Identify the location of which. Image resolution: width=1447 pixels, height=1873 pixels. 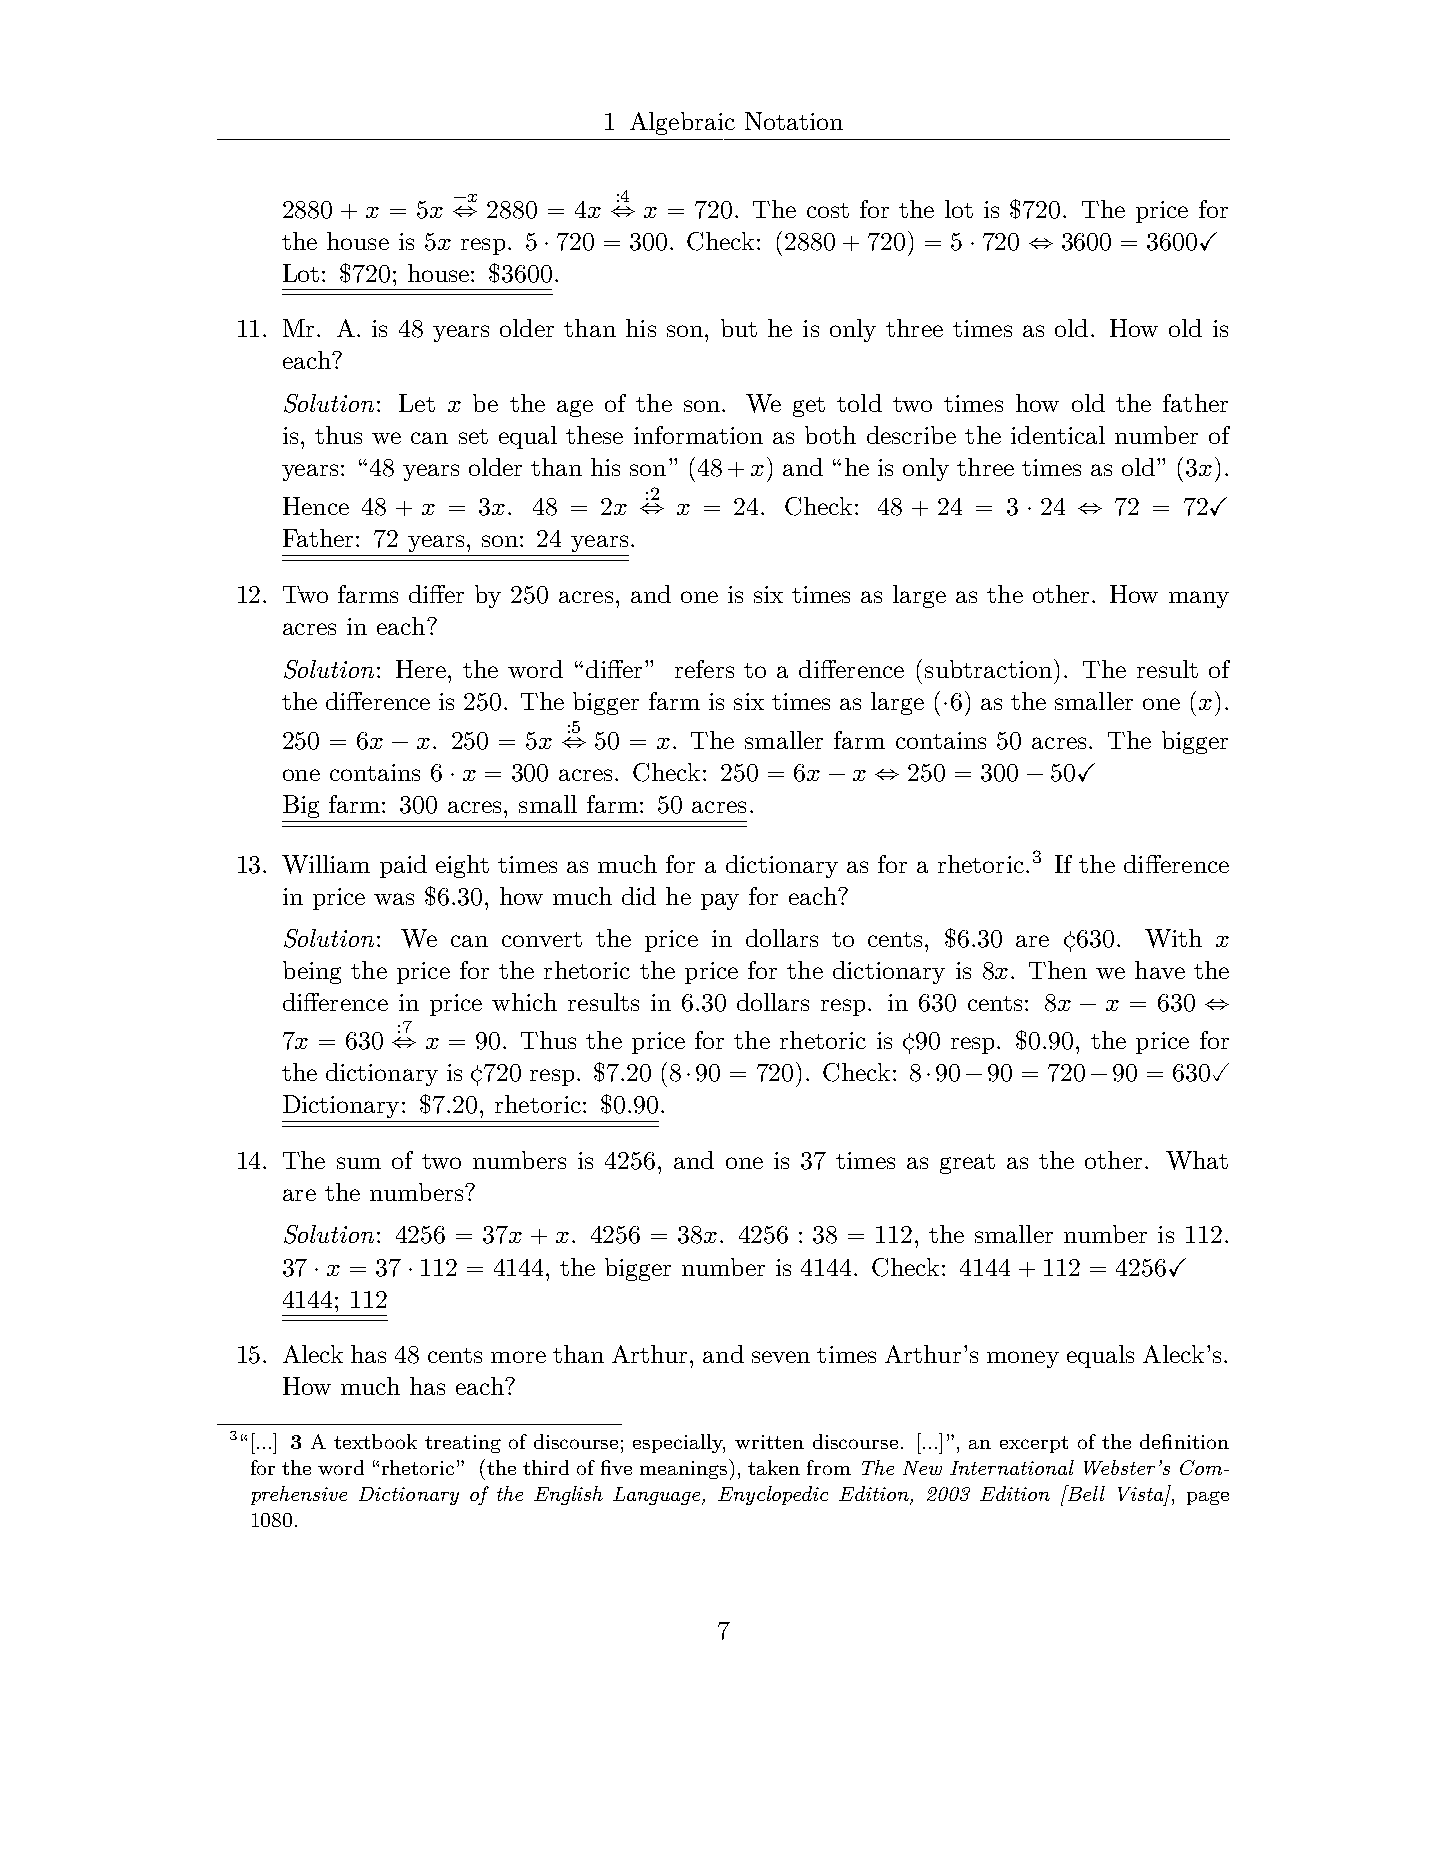
(524, 1002).
